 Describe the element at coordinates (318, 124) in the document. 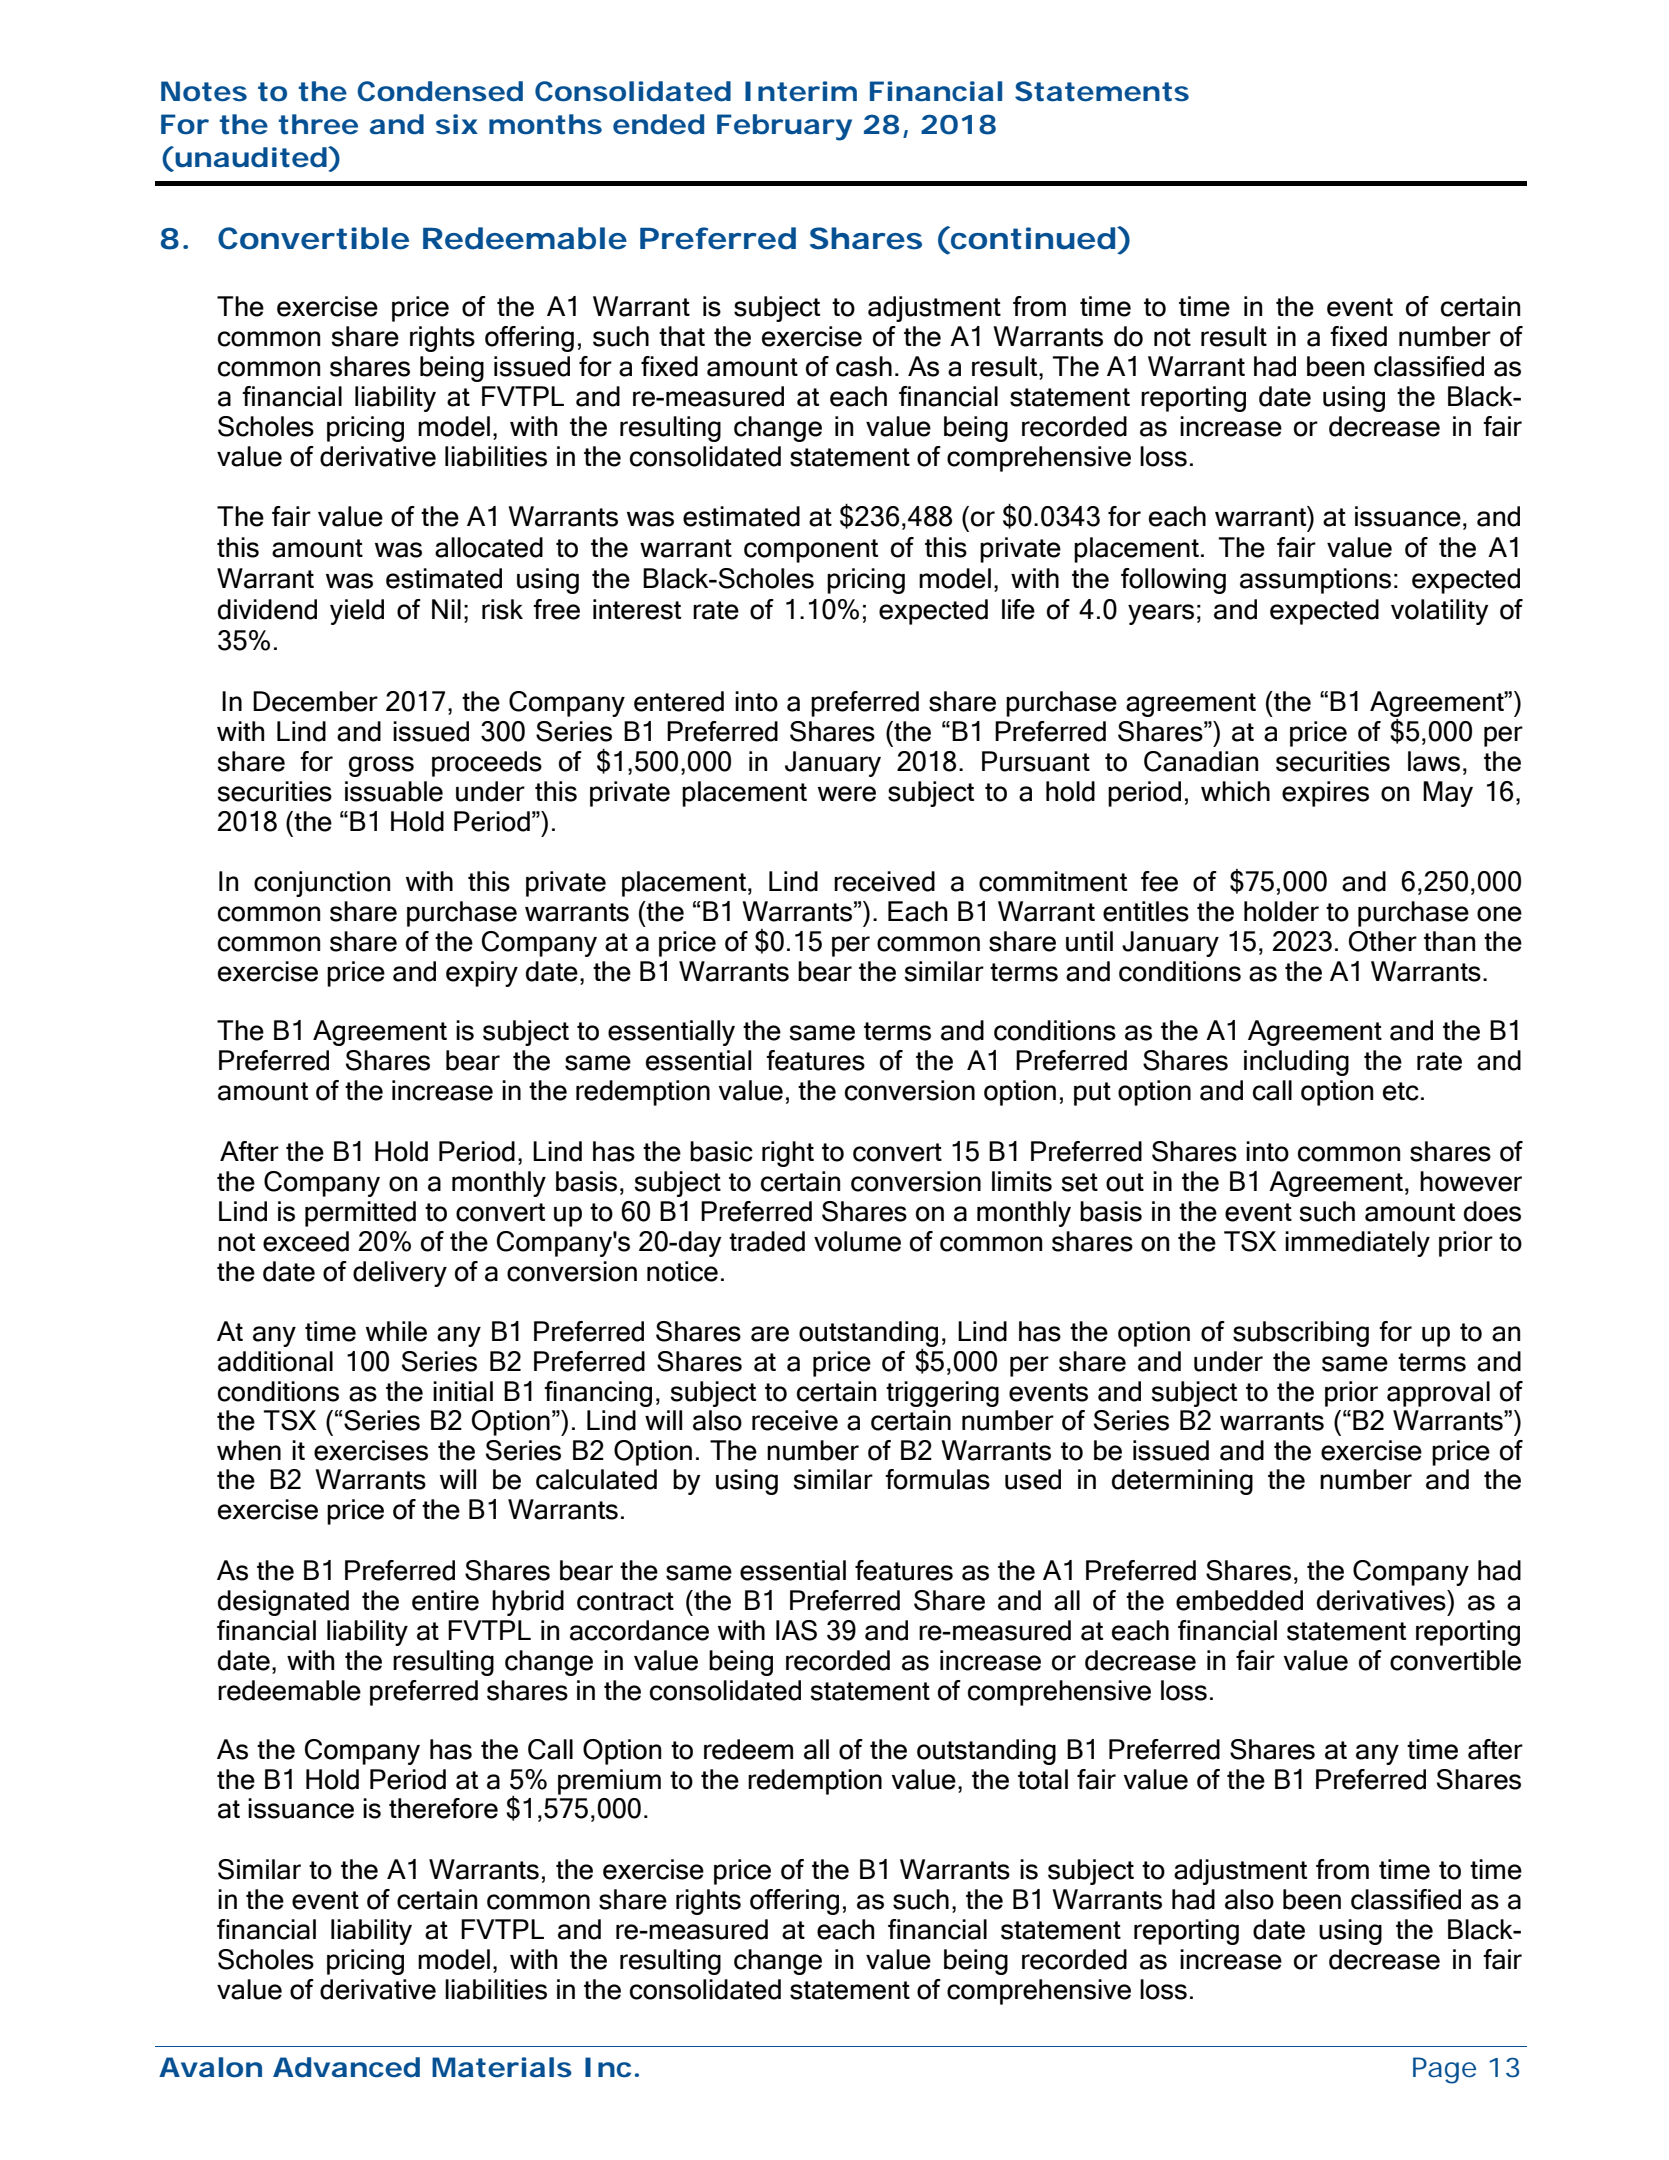

I see `three` at that location.
